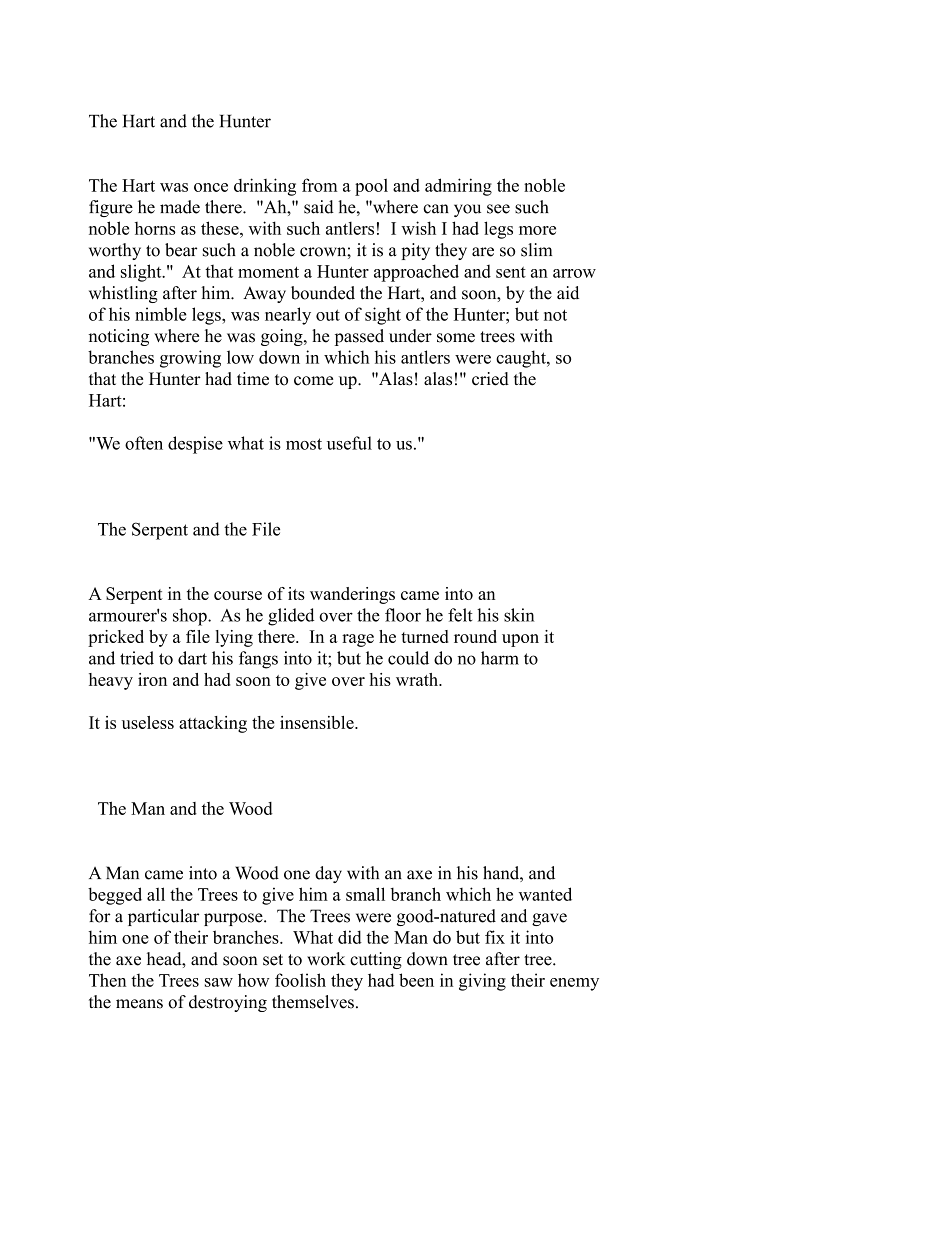 This screenshot has width=952, height=1233. Describe the element at coordinates (313, 381) in the screenshot. I see `come` at that location.
